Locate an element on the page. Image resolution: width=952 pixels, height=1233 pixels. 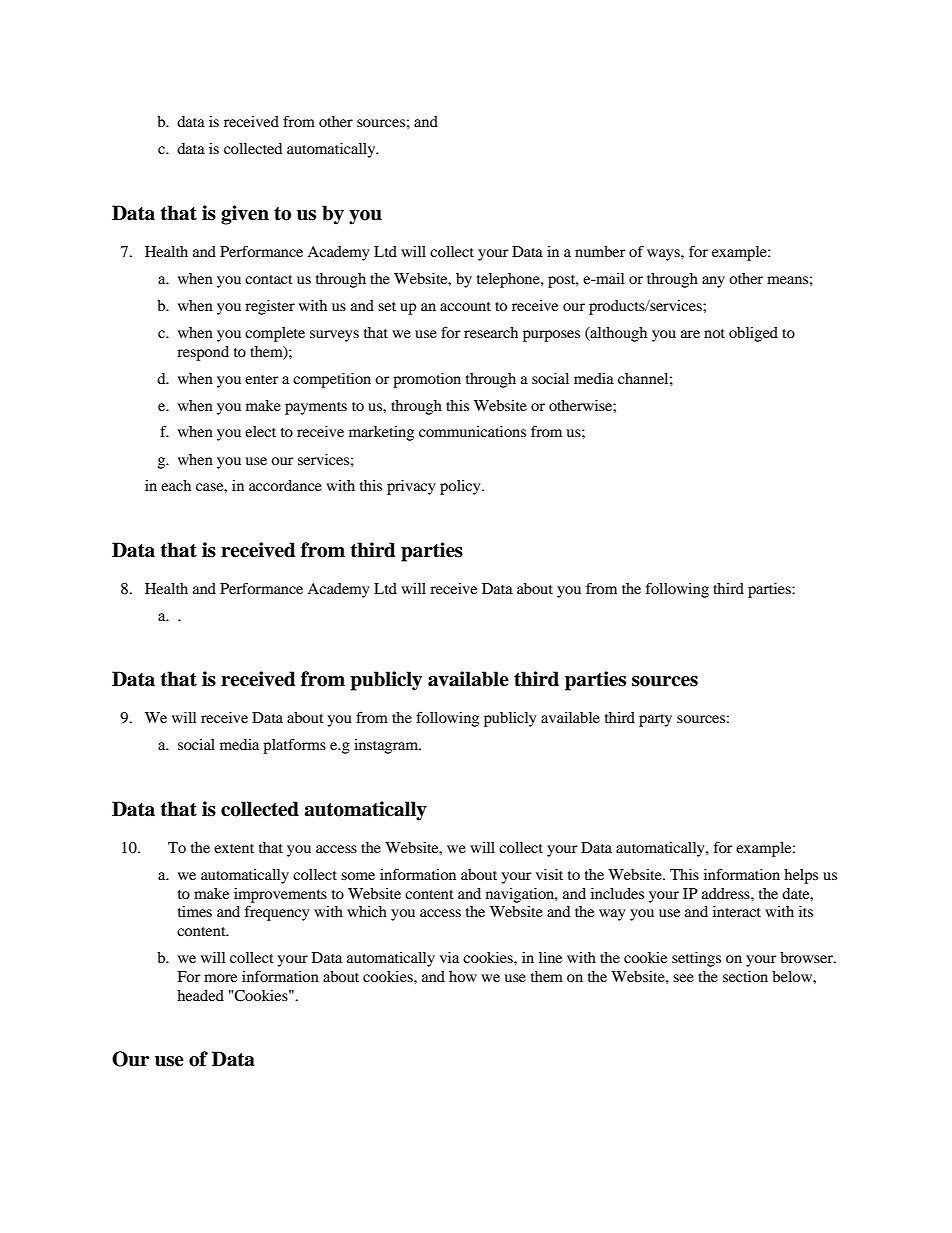
ways is located at coordinates (664, 255).
